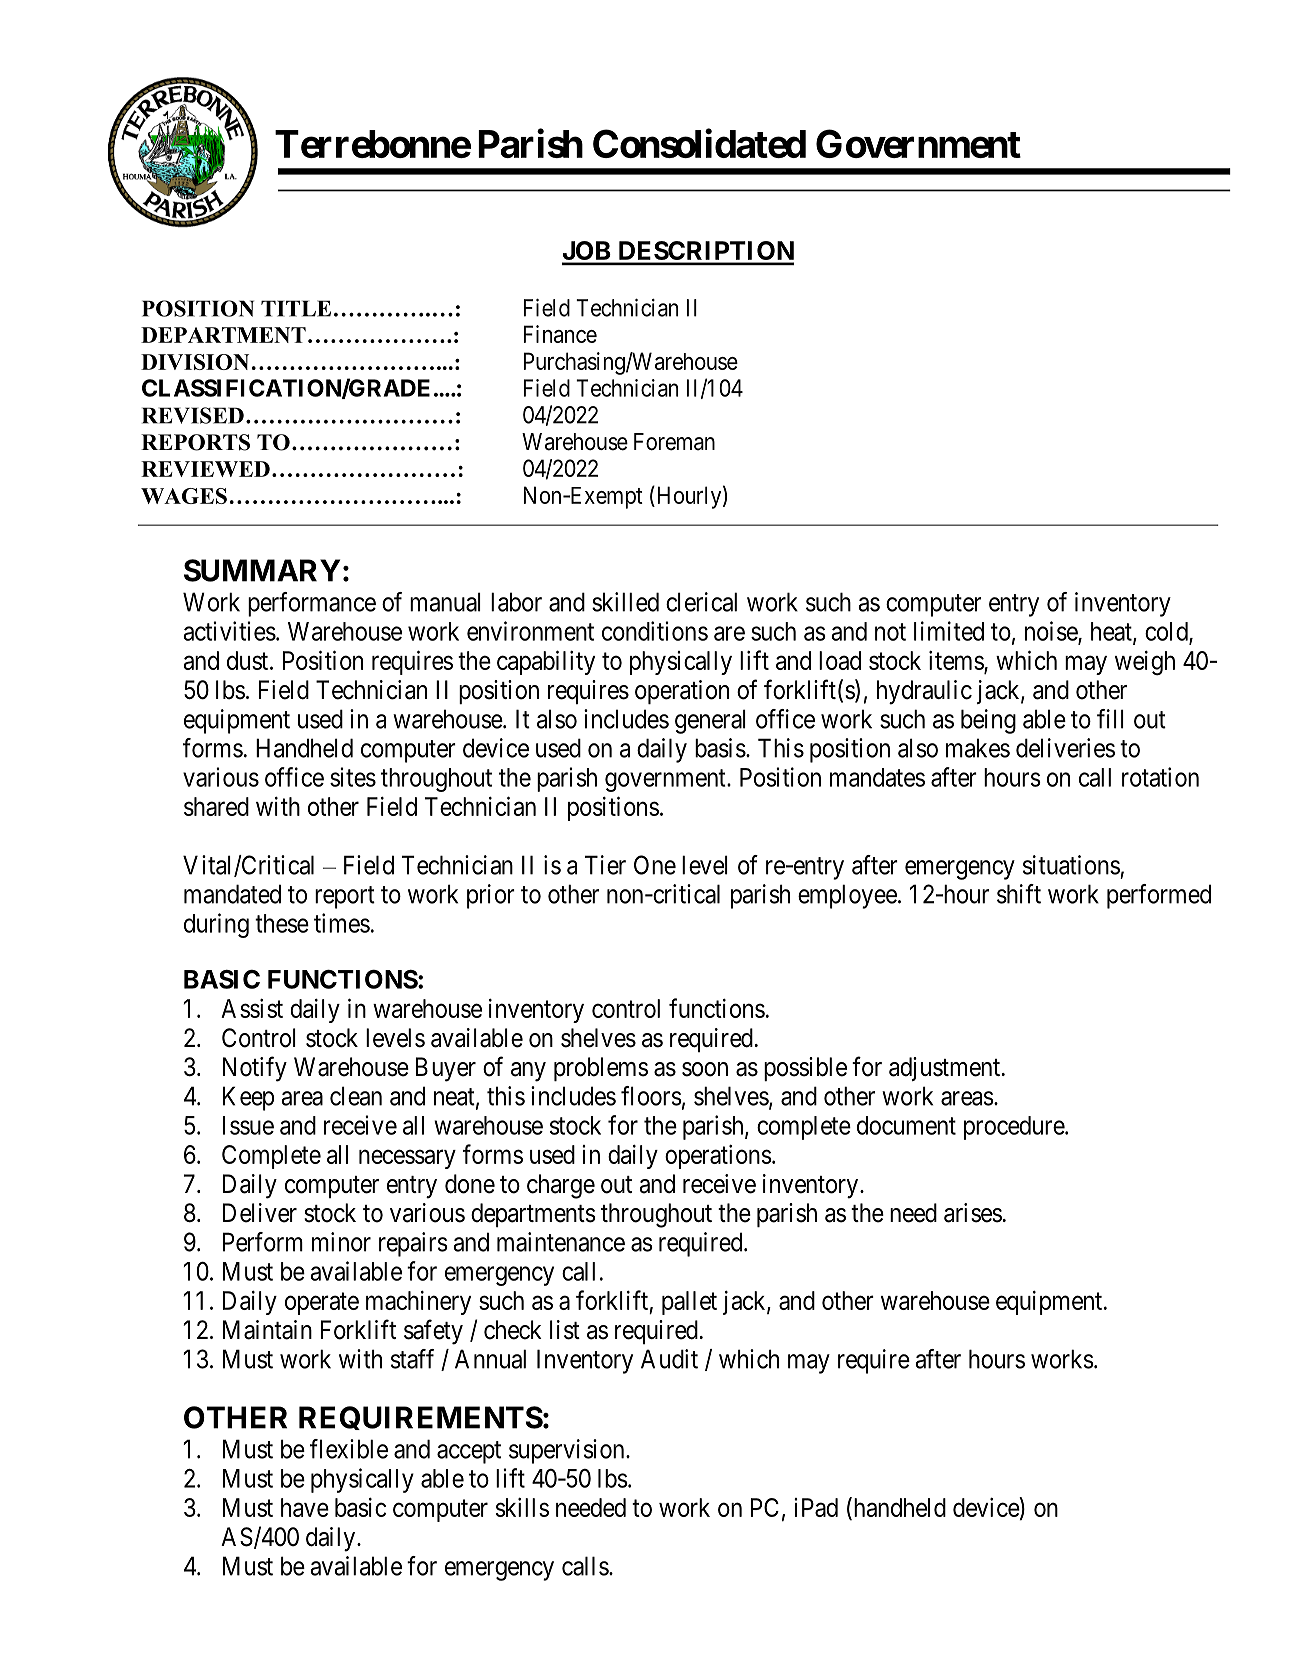 This screenshot has height=1676, width=1295. I want to click on TITLE, so click(296, 308).
